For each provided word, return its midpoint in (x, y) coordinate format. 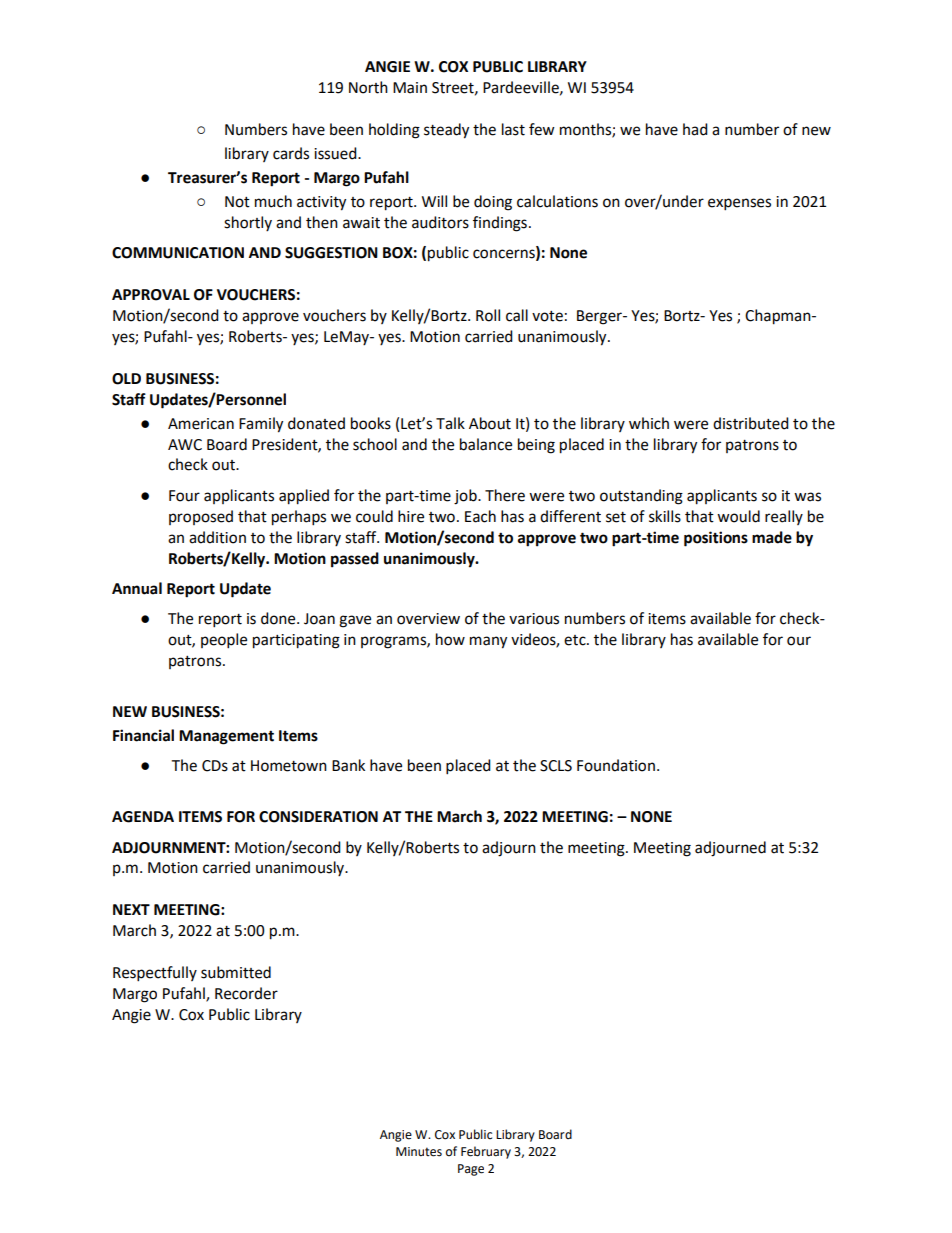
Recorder (246, 993)
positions (716, 539)
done (279, 618)
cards (291, 153)
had (695, 129)
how (450, 639)
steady (446, 131)
